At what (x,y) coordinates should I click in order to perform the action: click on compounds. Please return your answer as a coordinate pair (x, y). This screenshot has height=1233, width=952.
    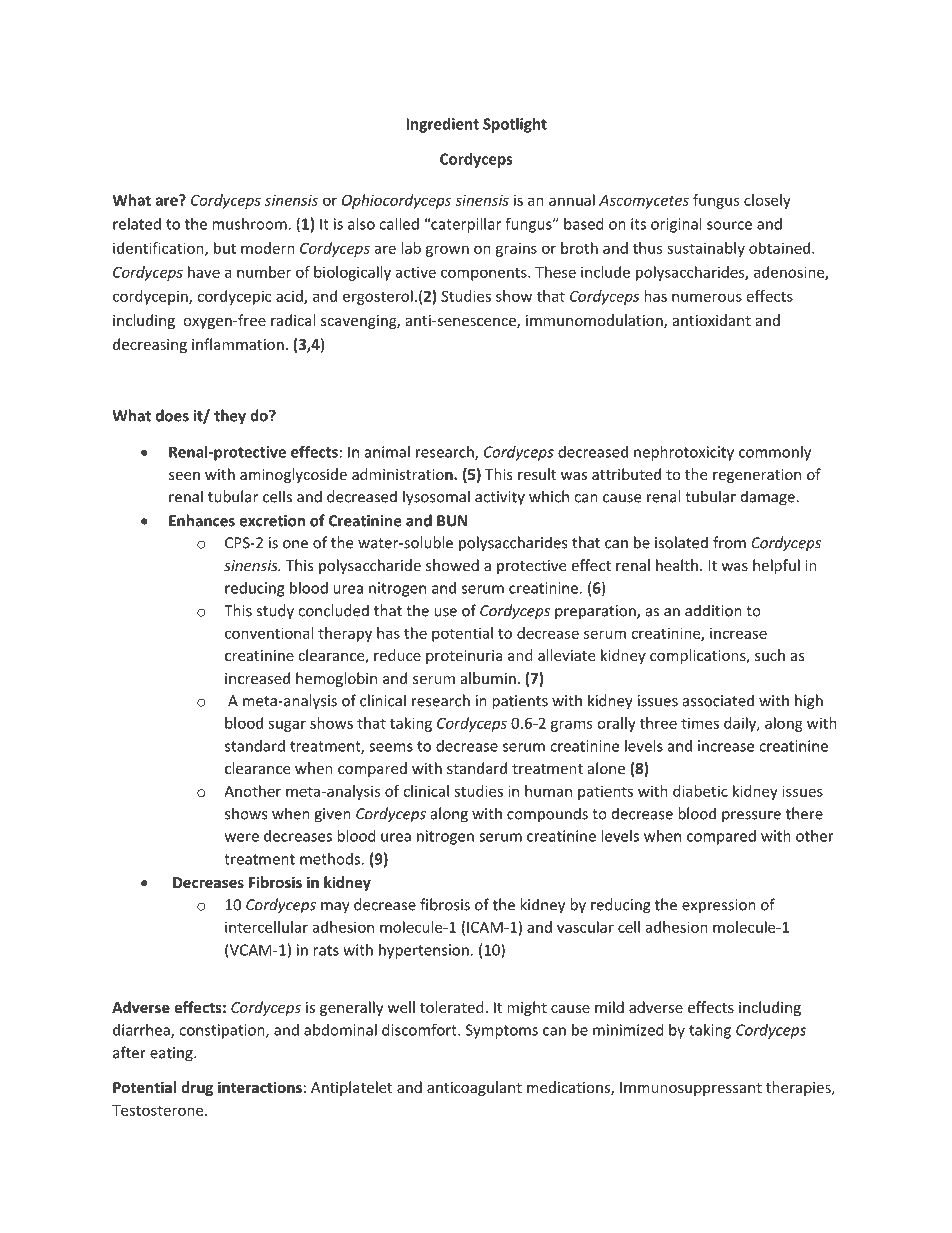
    Looking at the image, I should click on (547, 815).
